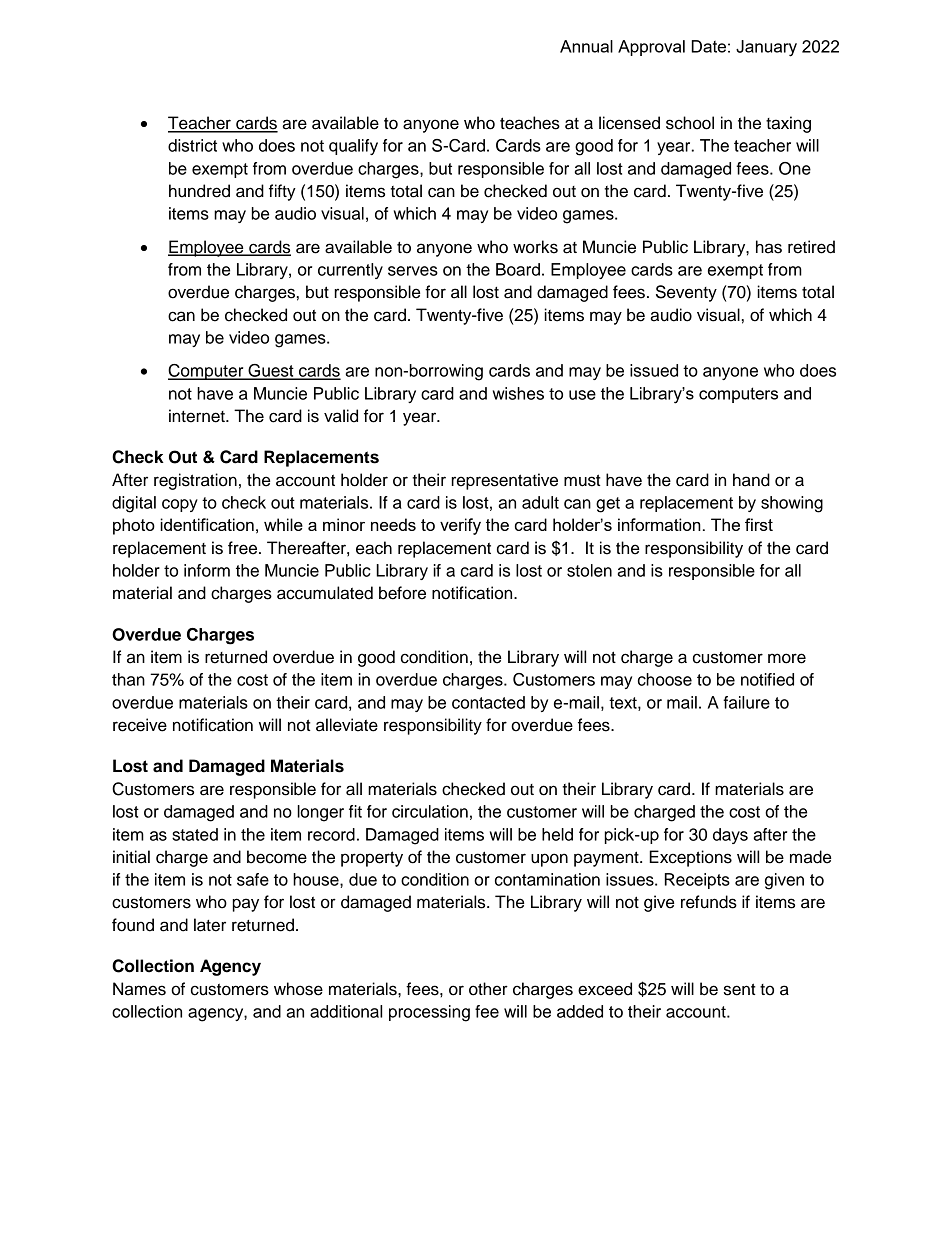  Describe the element at coordinates (128, 679) in the screenshot. I see `than` at that location.
